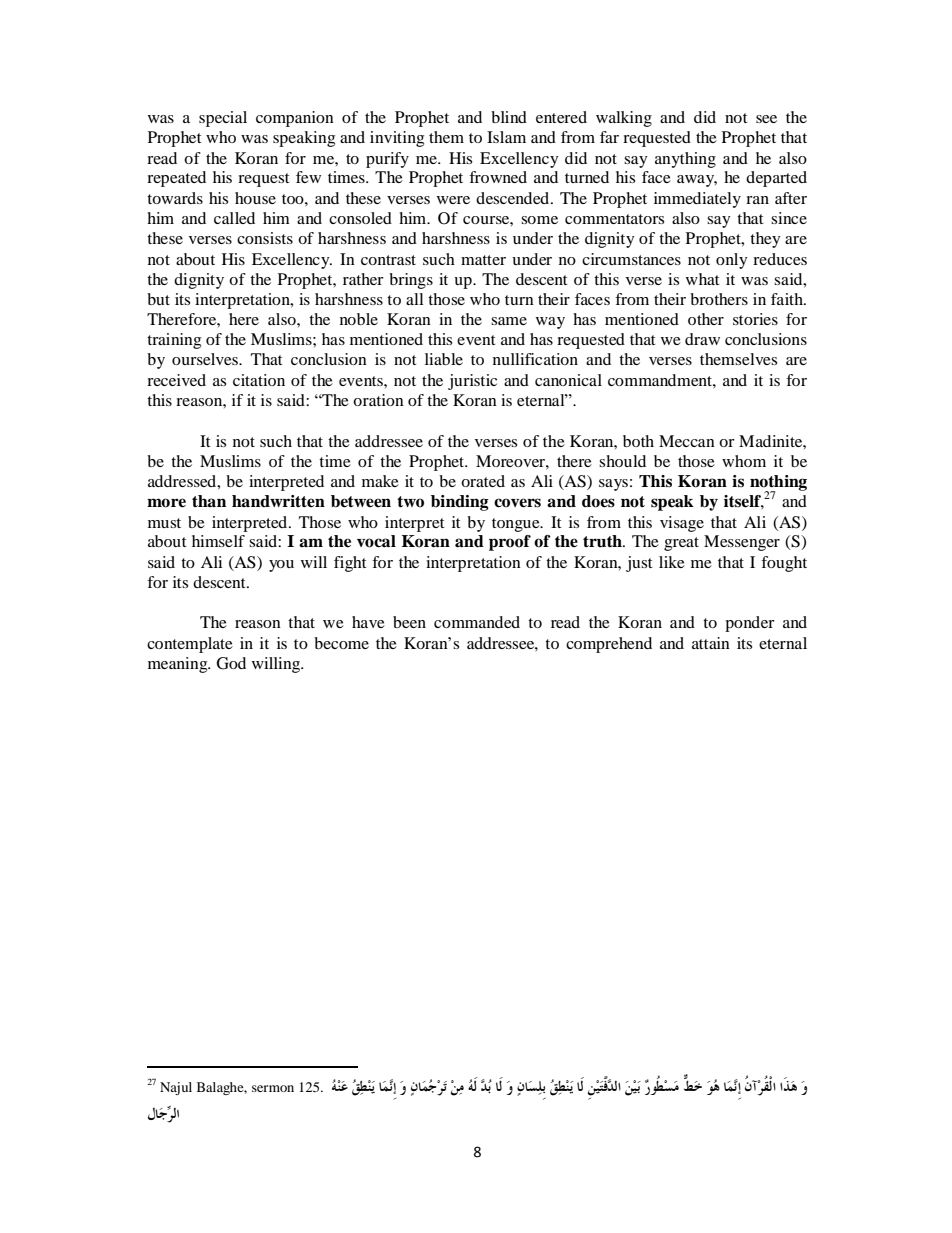 The width and height of the image is (952, 1233). I want to click on anything, so click(685, 160).
